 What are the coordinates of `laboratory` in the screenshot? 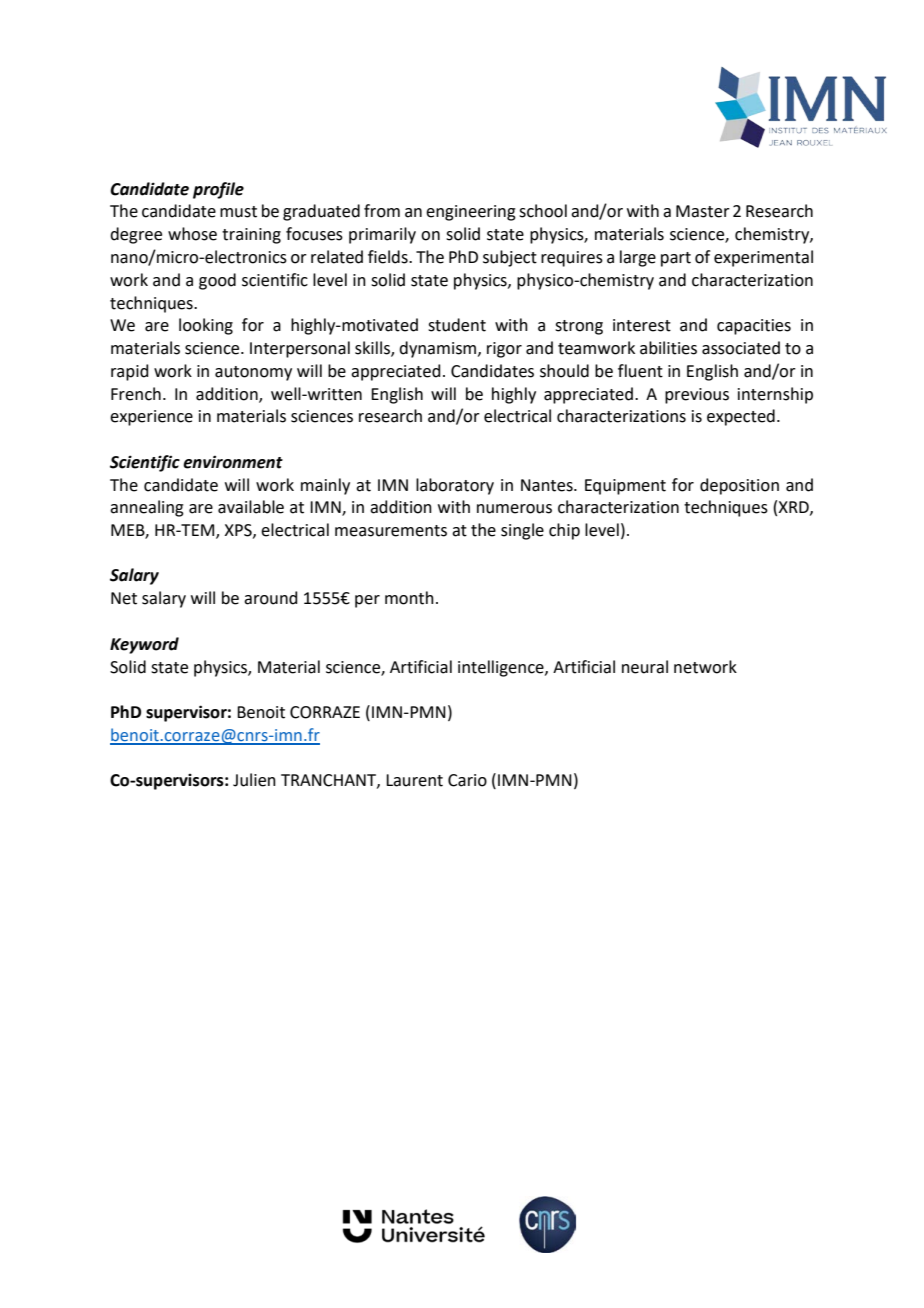 It's located at (455, 486).
